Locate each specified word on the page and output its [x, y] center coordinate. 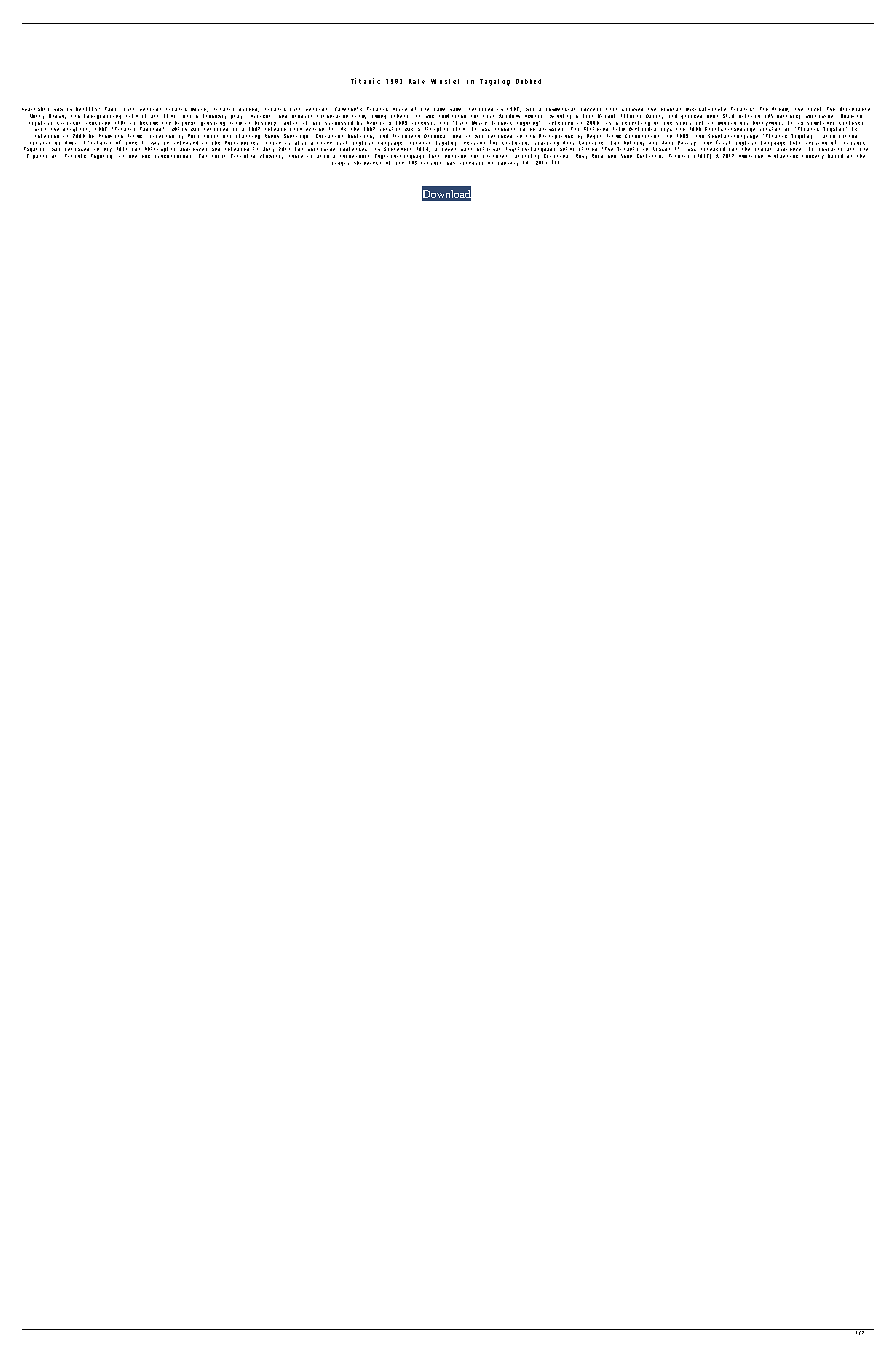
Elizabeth [406, 136]
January [508, 164]
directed [162, 136]
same [439, 109]
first [723, 142]
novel [814, 109]
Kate [417, 81]
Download [446, 194]
